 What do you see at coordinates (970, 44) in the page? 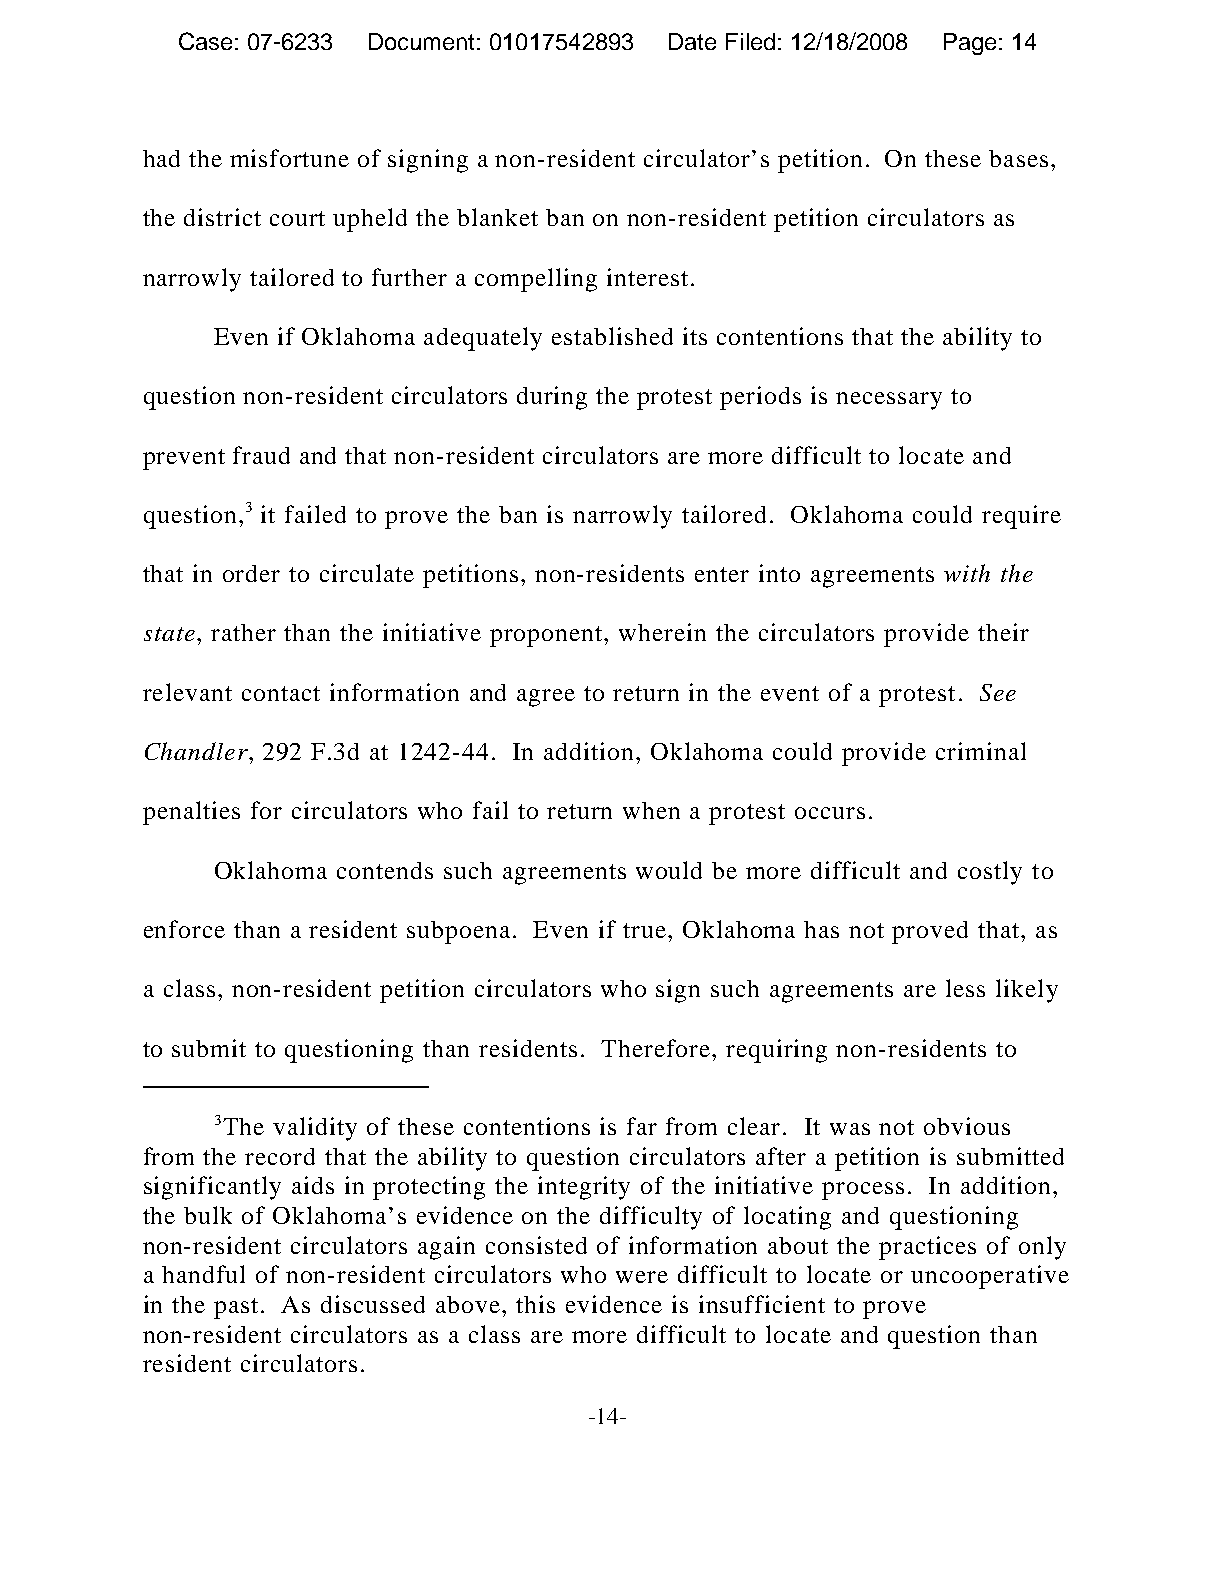
I see `Page` at bounding box center [970, 44].
